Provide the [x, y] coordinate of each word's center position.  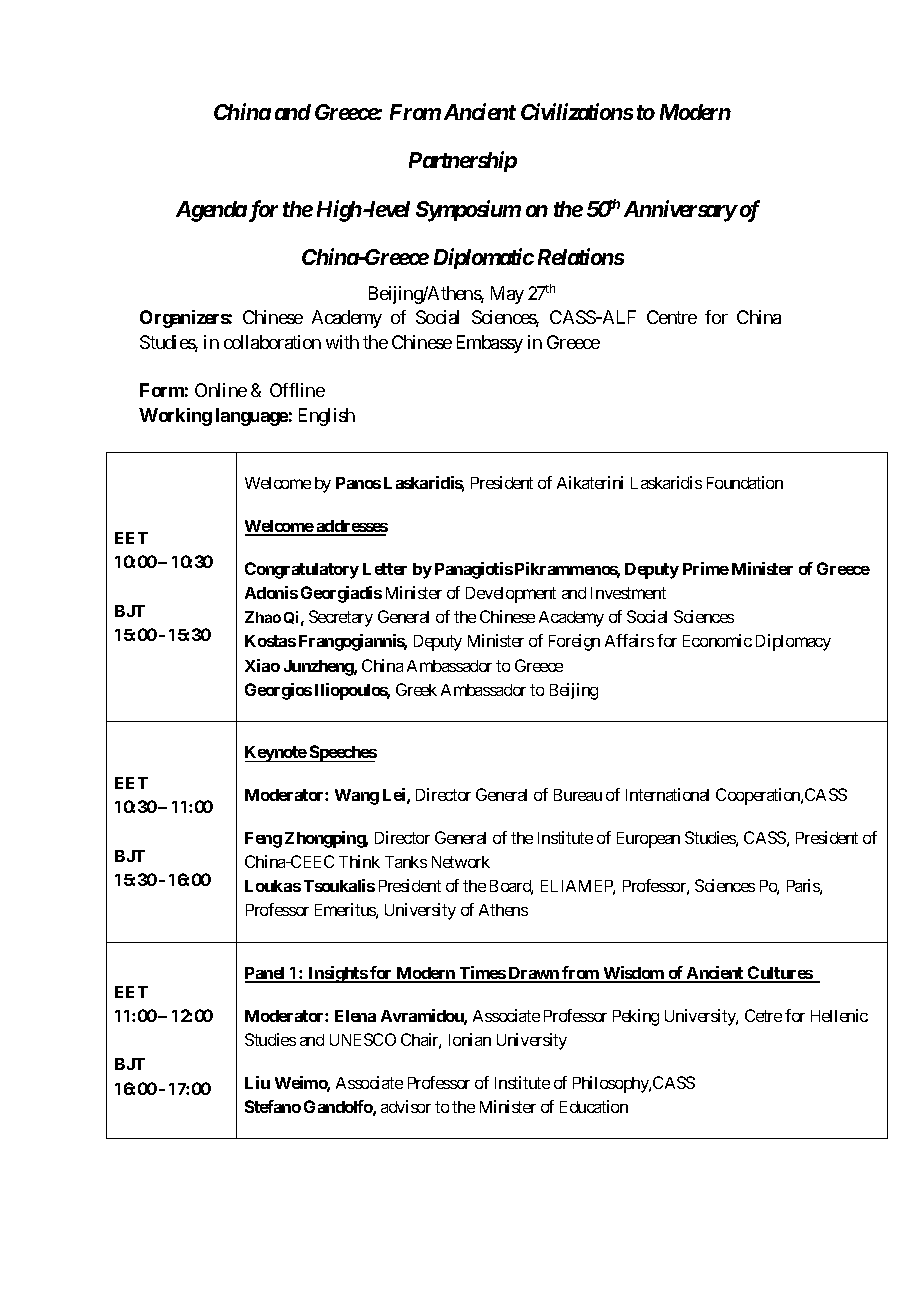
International [667, 794]
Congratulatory [302, 570]
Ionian [470, 1039]
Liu [257, 1082]
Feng [263, 840]
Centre [672, 317]
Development [511, 595]
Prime [706, 568]
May [507, 295]
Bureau [578, 795]
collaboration [272, 342]
